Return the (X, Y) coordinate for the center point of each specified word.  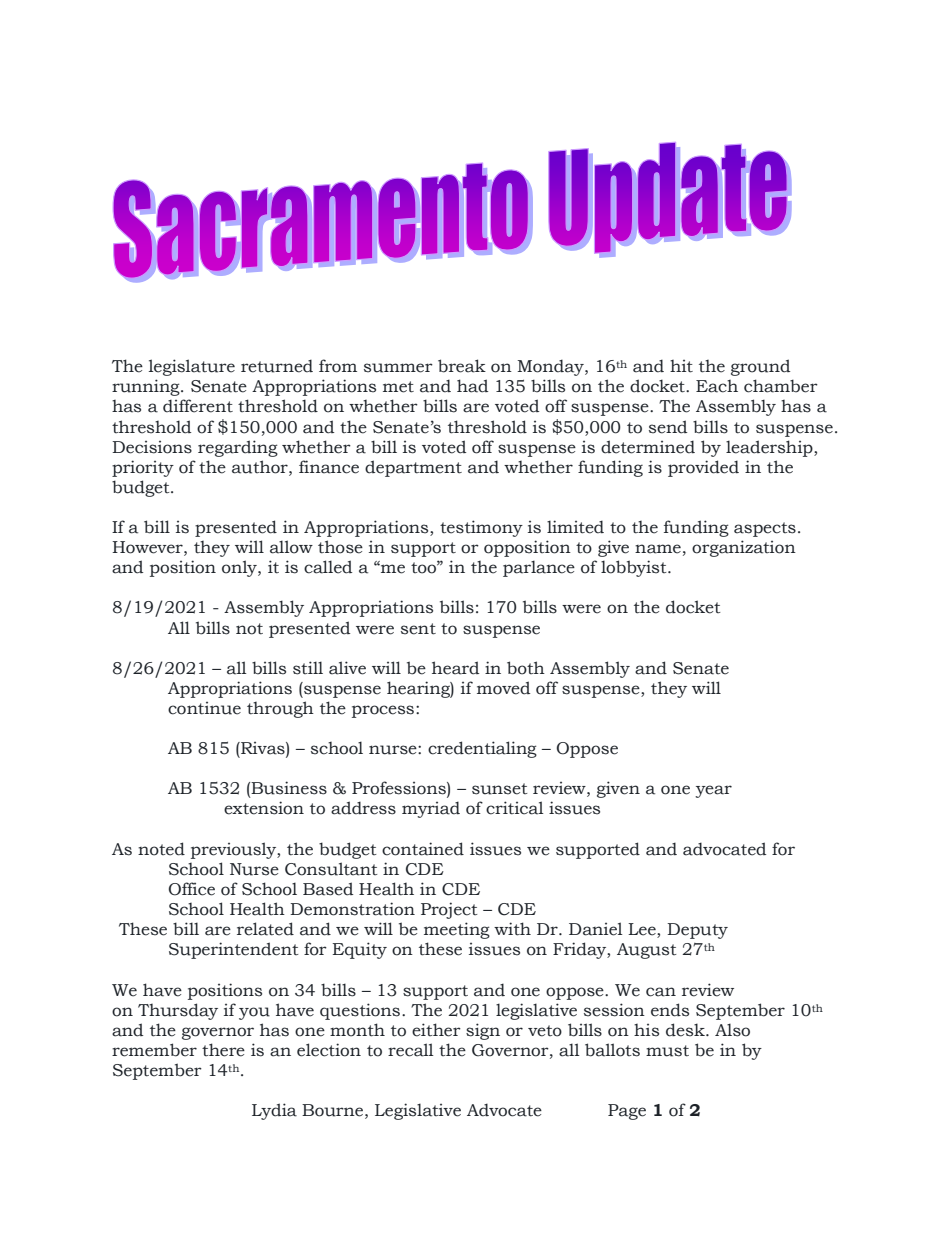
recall (411, 1050)
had (472, 386)
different (198, 406)
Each (717, 386)
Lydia (274, 1111)
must (667, 1051)
